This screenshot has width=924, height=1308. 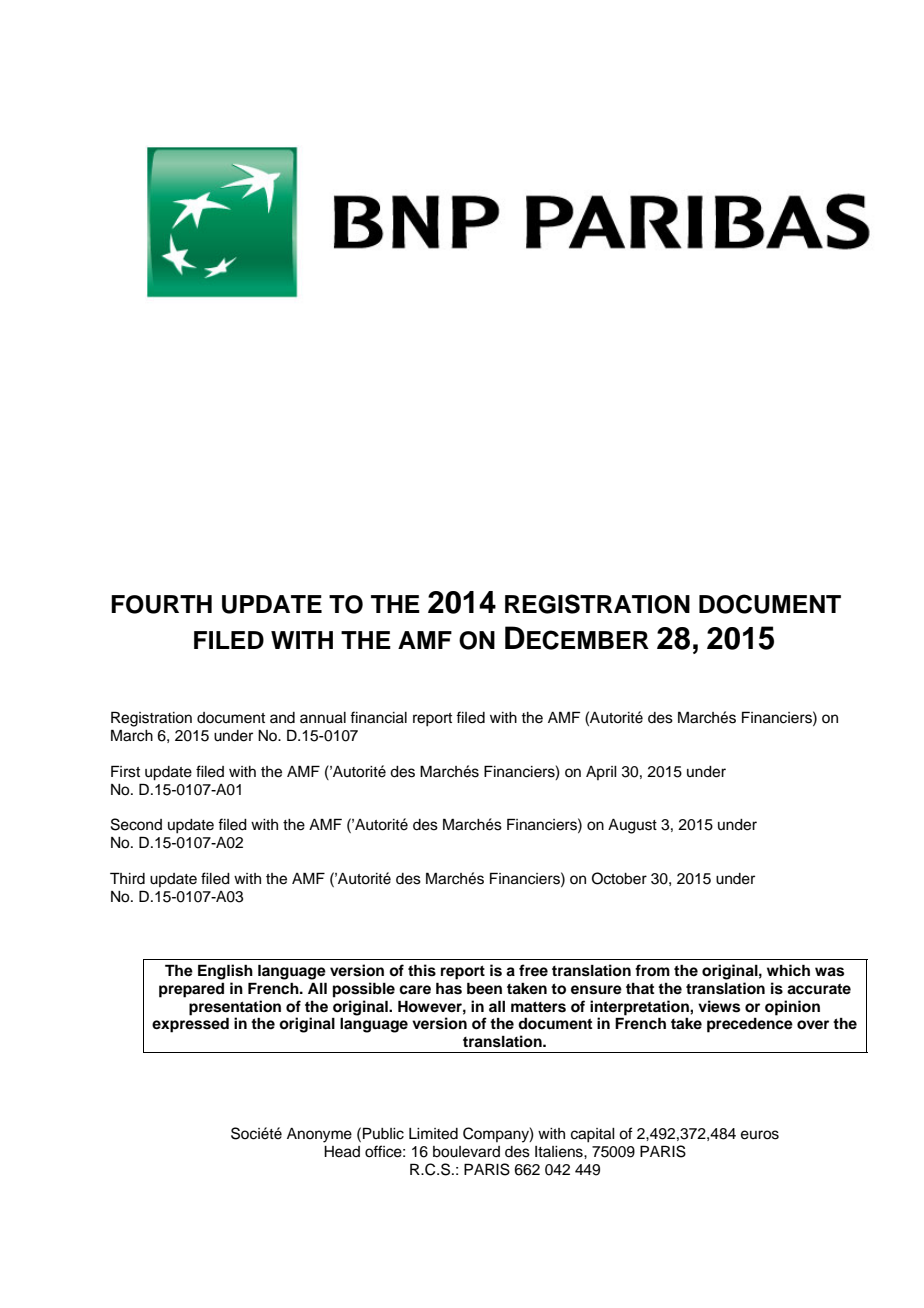 What do you see at coordinates (788, 970) in the screenshot?
I see `which` at bounding box center [788, 970].
